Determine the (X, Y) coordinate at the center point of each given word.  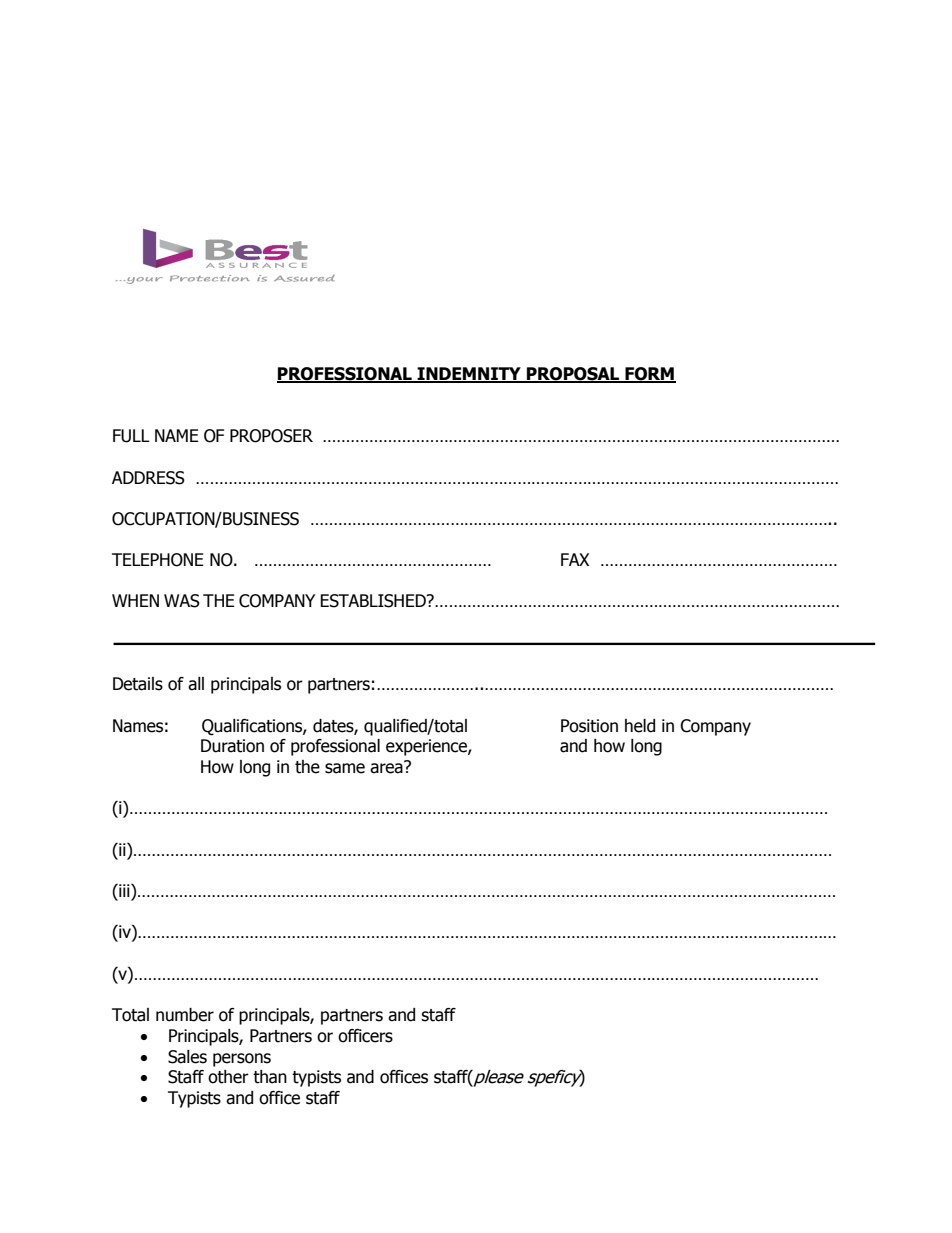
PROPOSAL (573, 375)
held (640, 726)
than (270, 1077)
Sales (187, 1057)
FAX (575, 559)
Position (589, 726)
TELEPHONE (158, 560)
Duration (232, 746)
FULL (131, 436)
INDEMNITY (469, 375)
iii (124, 890)
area (387, 767)
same (345, 768)
